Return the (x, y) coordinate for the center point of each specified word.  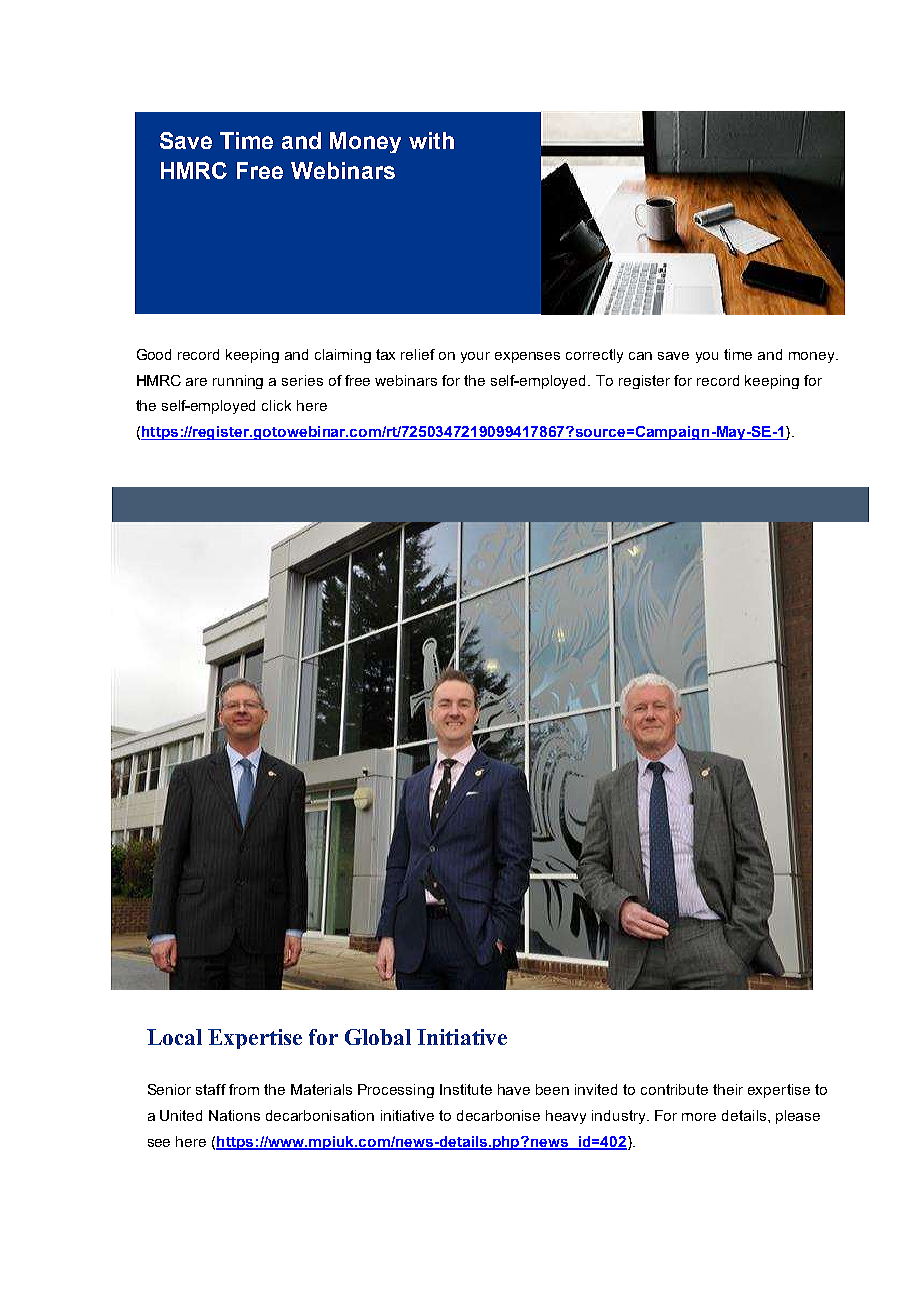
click (276, 405)
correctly (594, 356)
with (431, 140)
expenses (527, 357)
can (640, 356)
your (475, 357)
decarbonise (498, 1115)
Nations (234, 1115)
